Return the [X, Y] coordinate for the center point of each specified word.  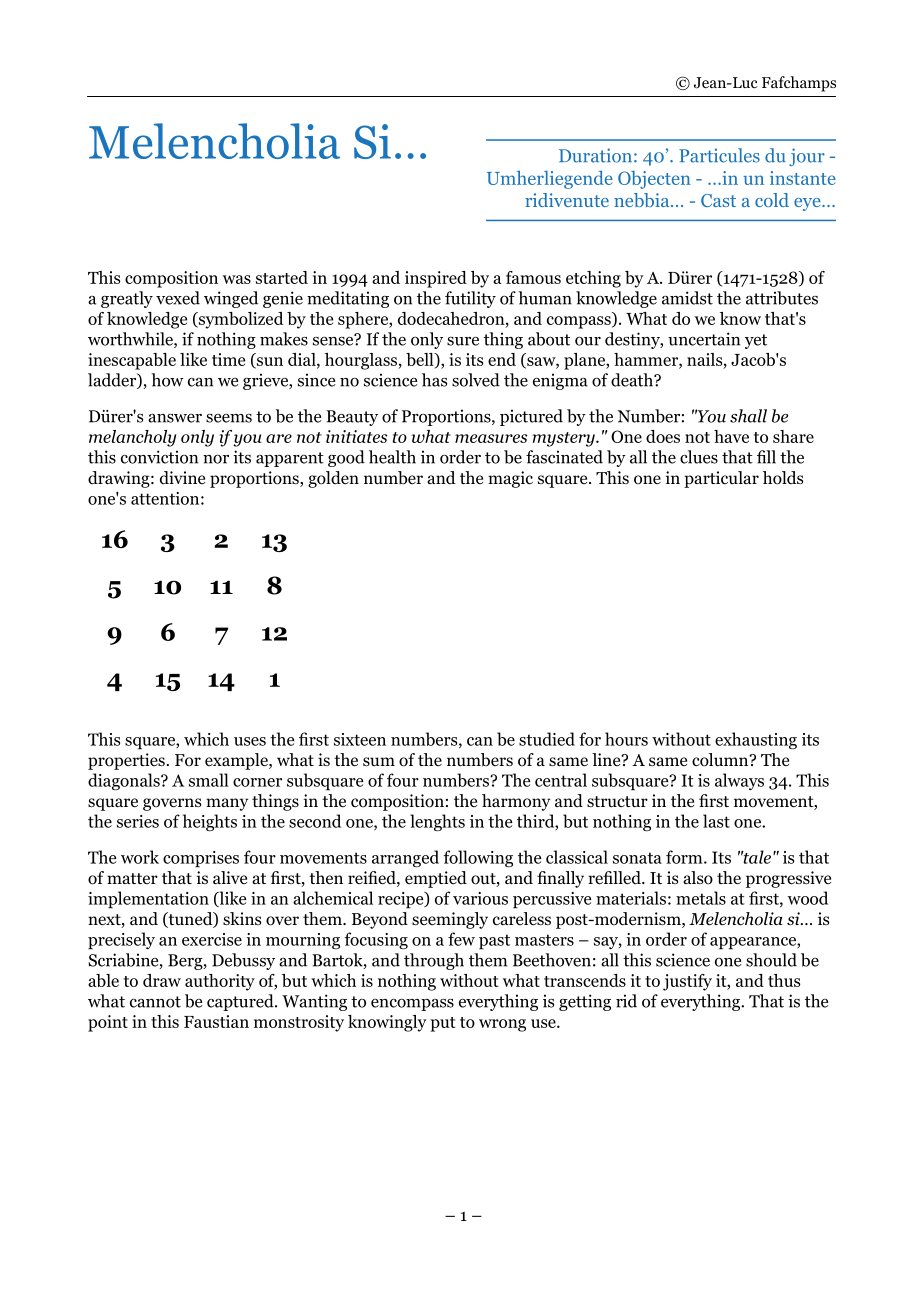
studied [547, 739]
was [237, 279]
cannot [155, 1002]
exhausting [756, 740]
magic [510, 479]
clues [699, 457]
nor [216, 459]
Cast [718, 200]
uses [250, 741]
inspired [436, 279]
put [443, 1024]
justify [687, 982]
